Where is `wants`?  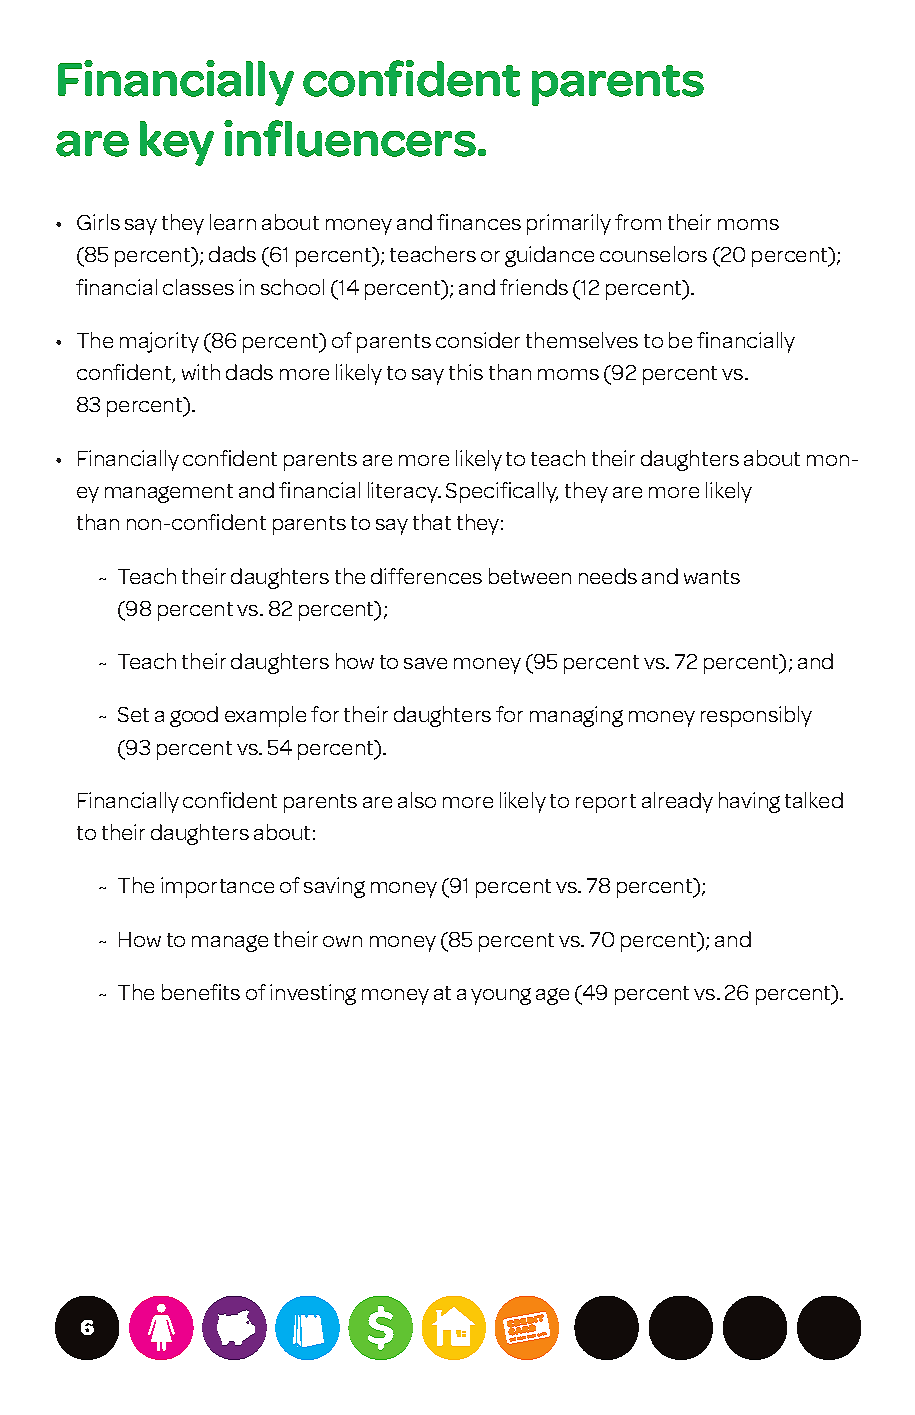
wants is located at coordinates (712, 577).
